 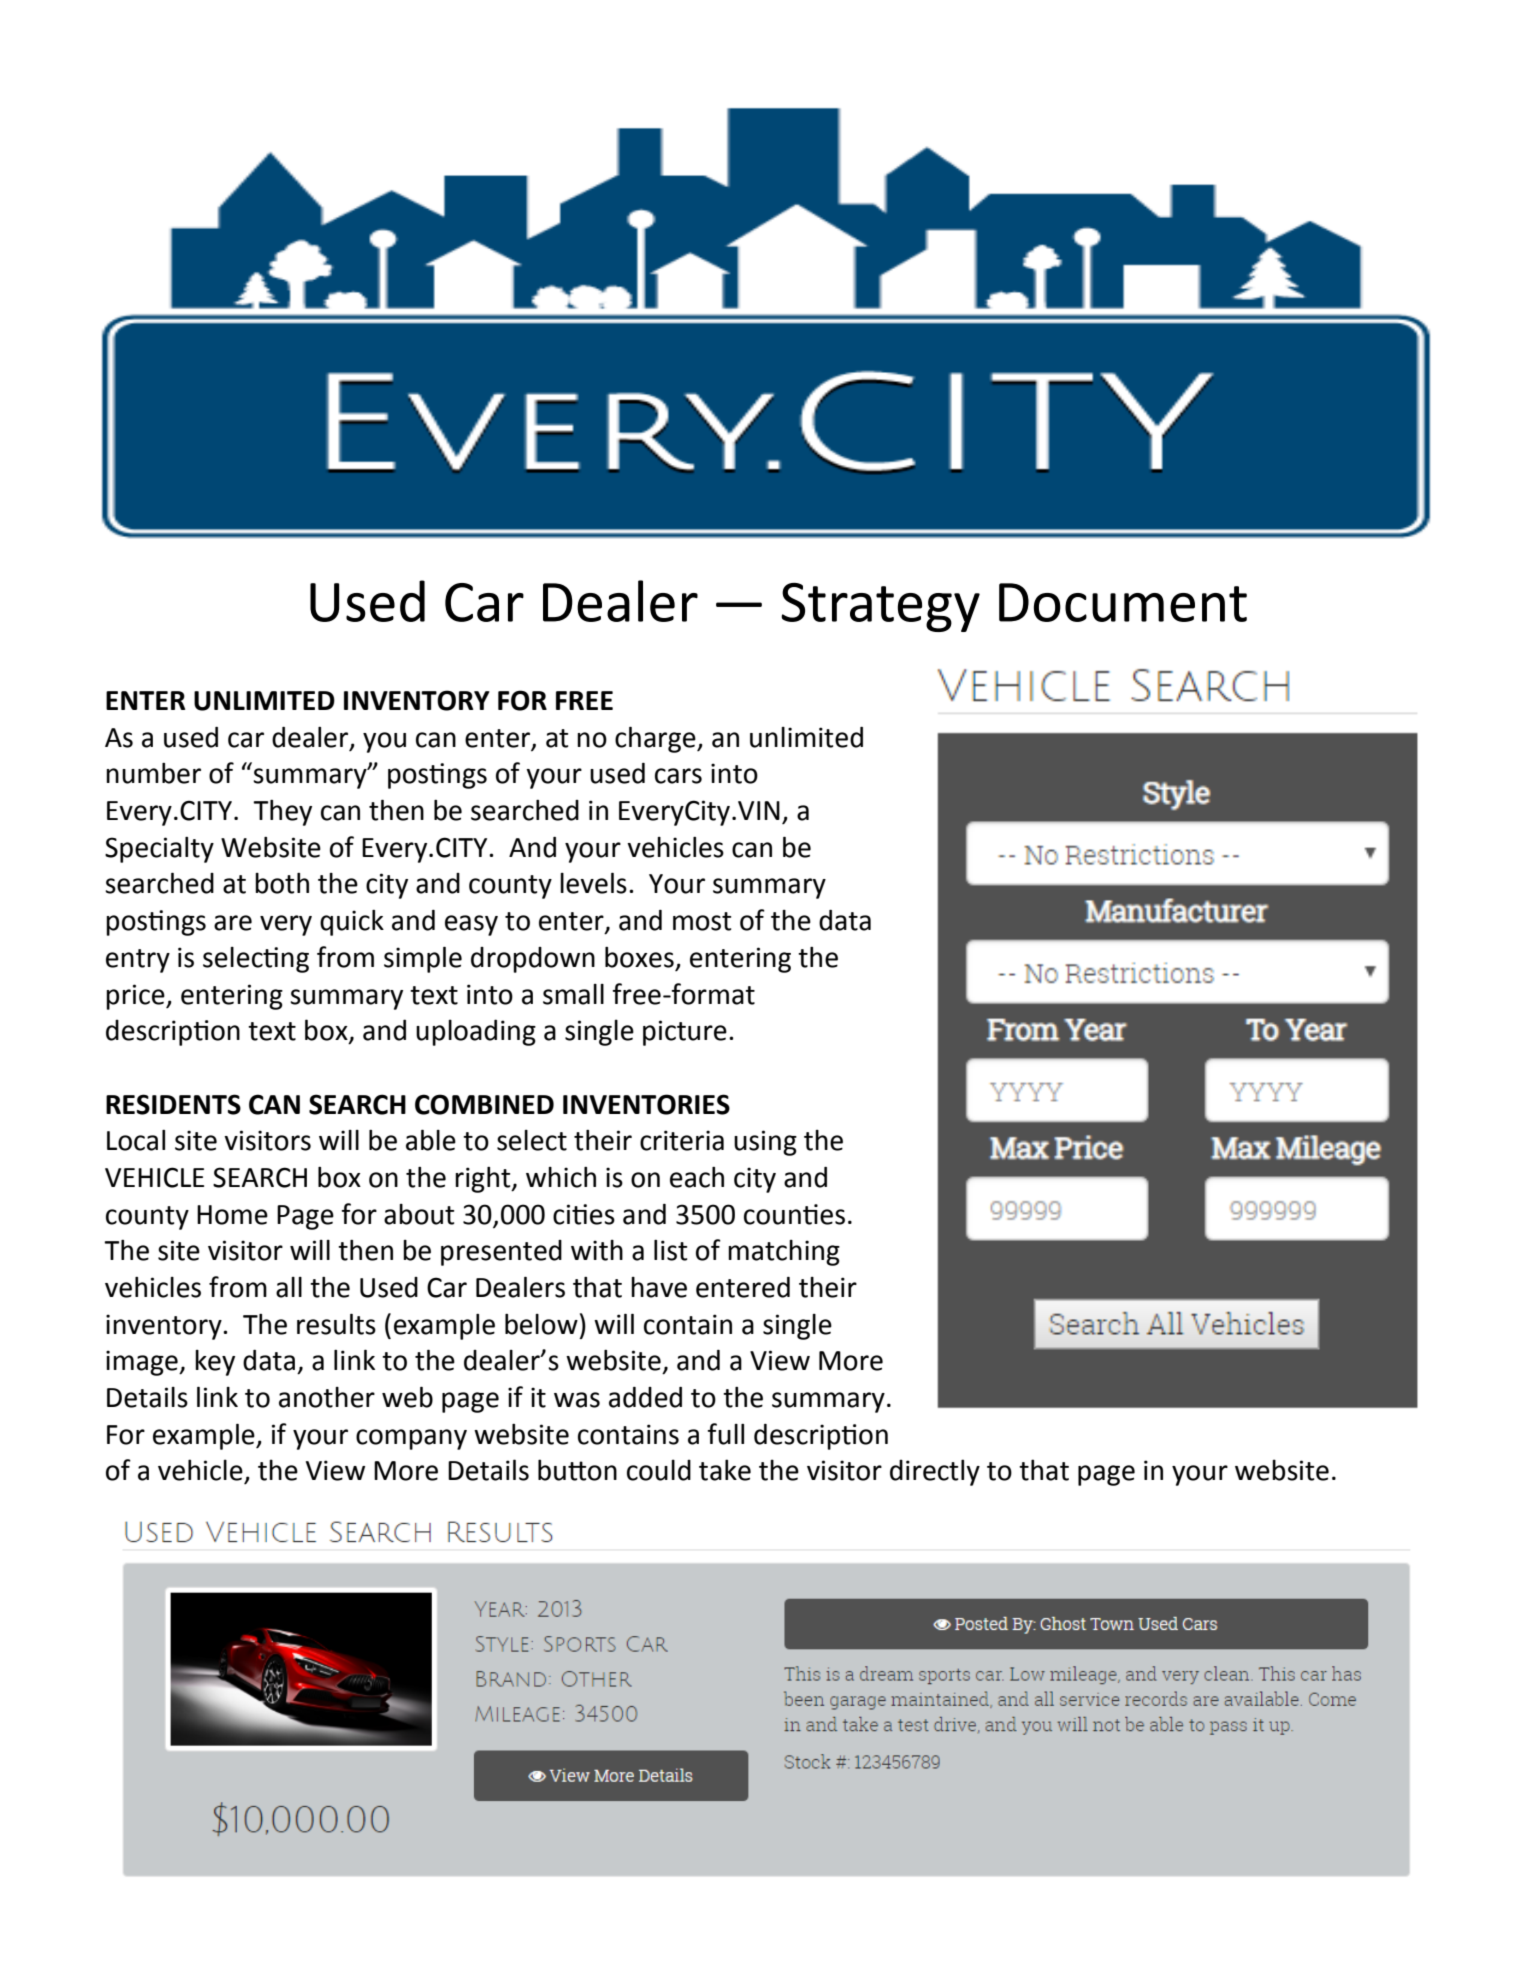 I want to click on Home, so click(x=232, y=1215).
